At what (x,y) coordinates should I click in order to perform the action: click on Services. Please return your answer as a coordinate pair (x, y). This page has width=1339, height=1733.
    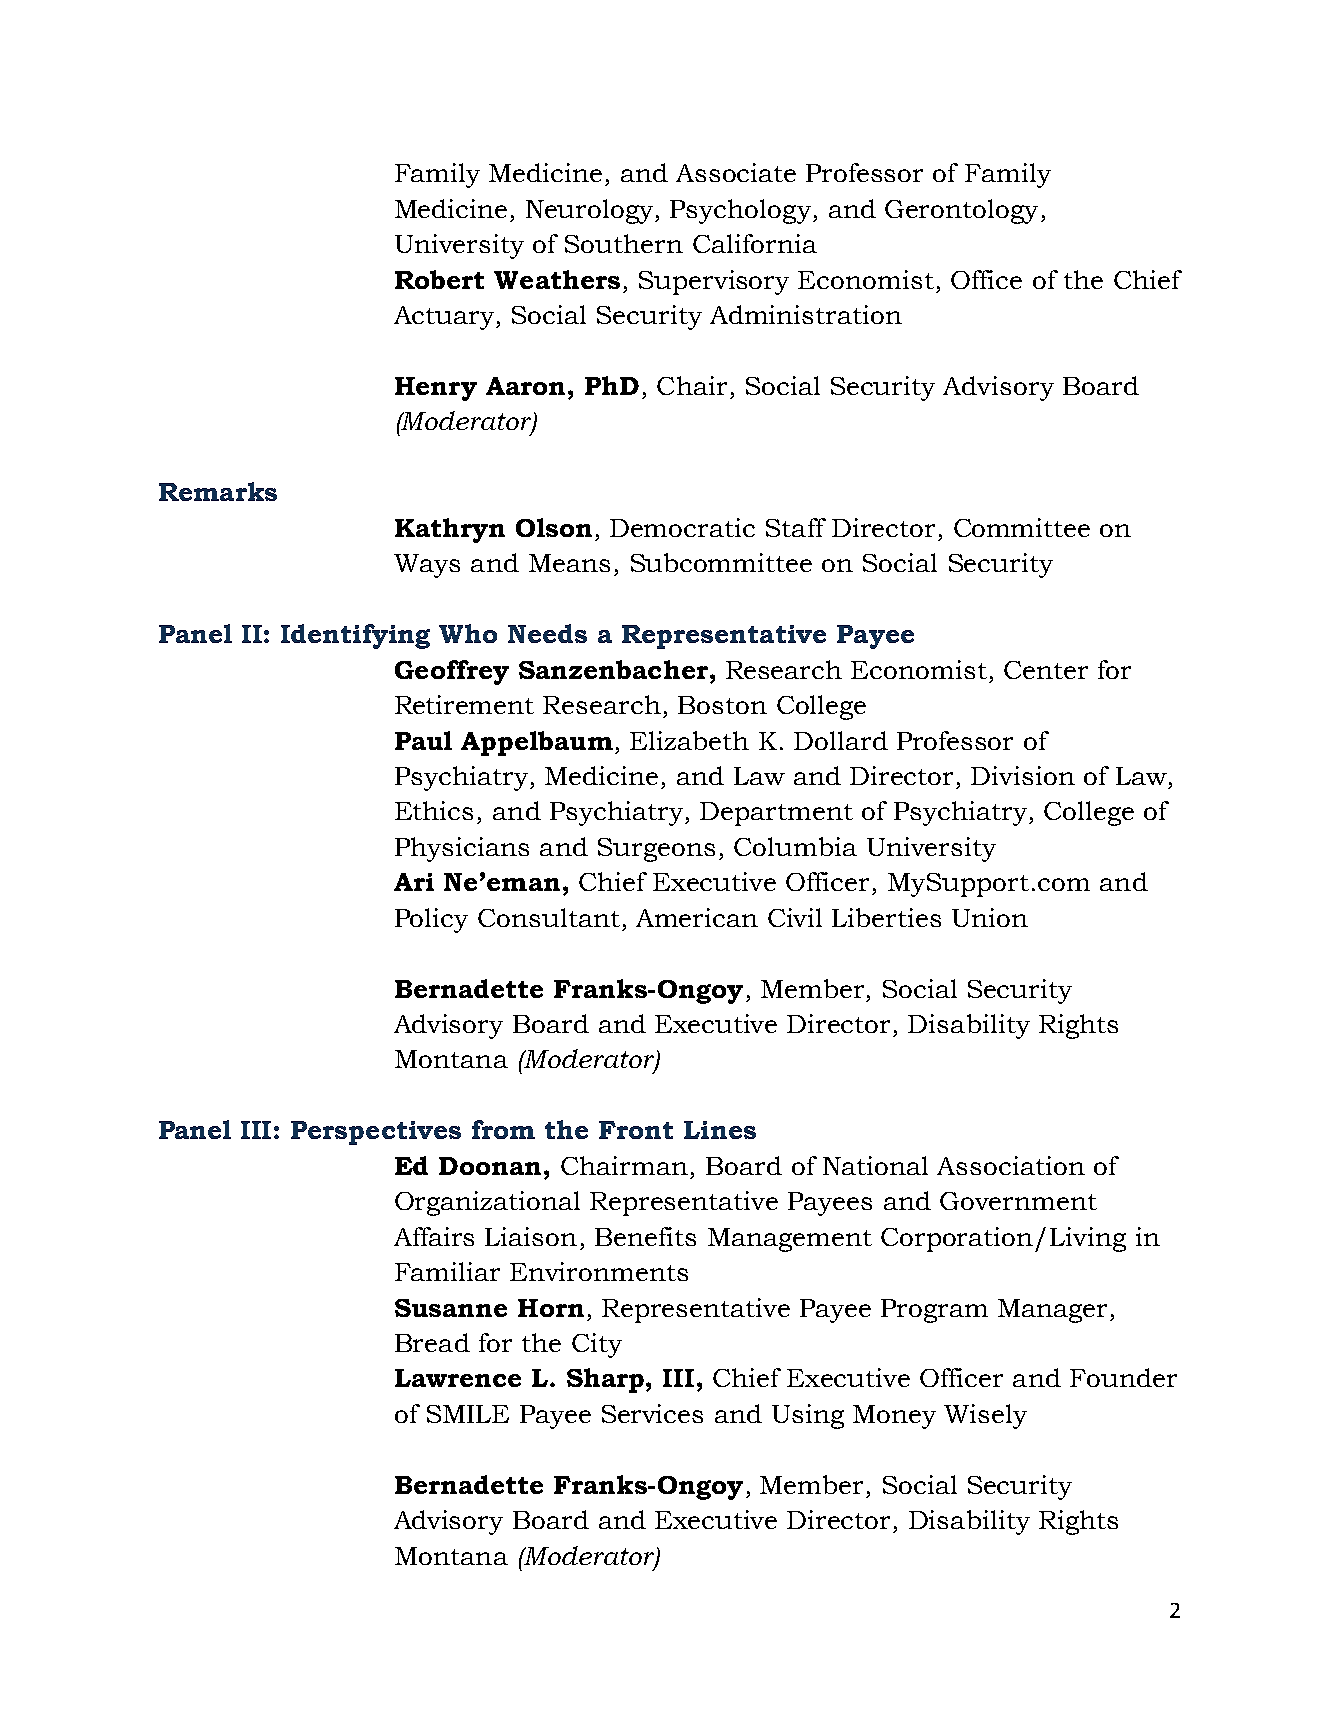
    Looking at the image, I should click on (652, 1413).
